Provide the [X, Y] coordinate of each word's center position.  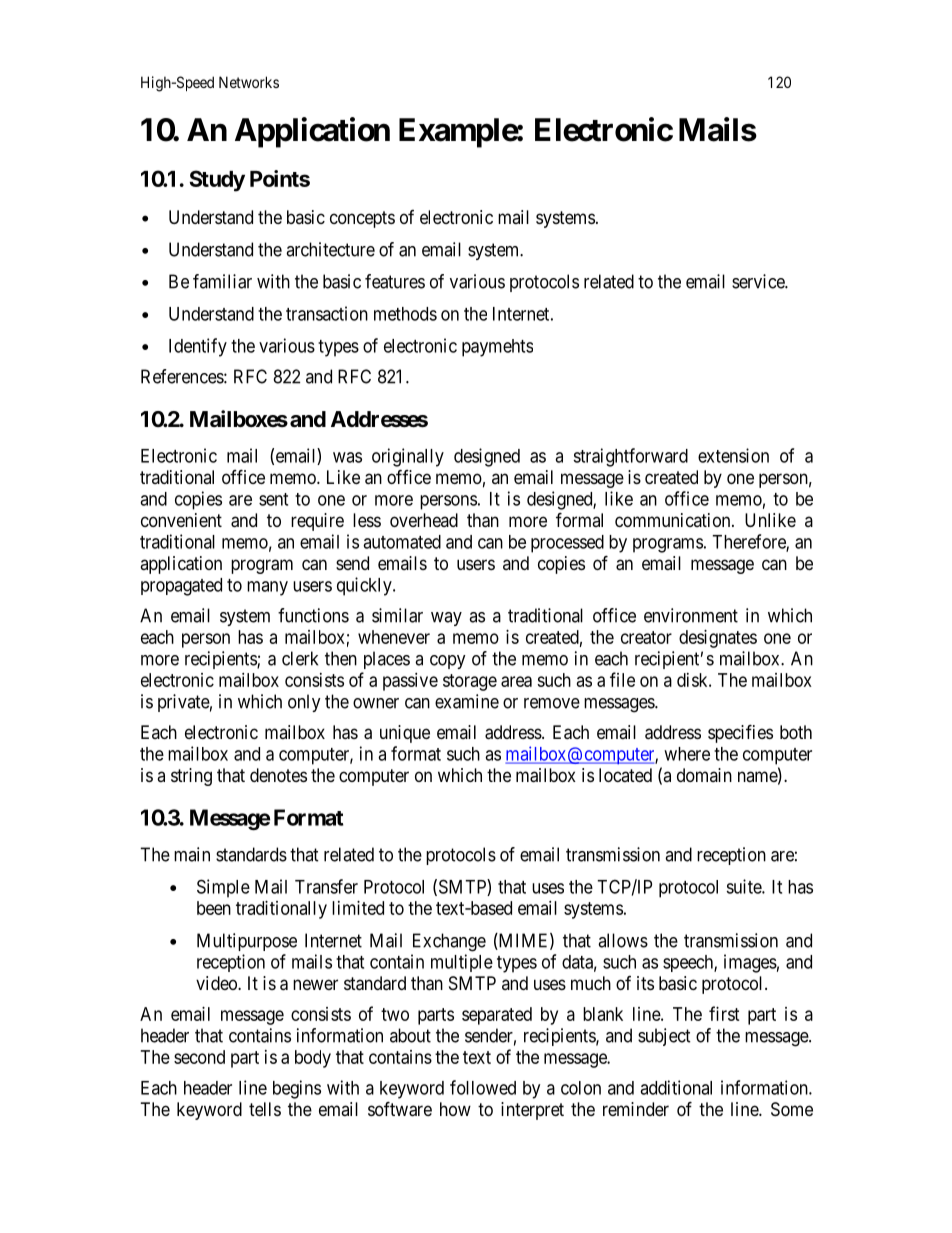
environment [691, 615]
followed [483, 1087]
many [267, 588]
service [759, 281]
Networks [249, 82]
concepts [362, 219]
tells [265, 1109]
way [446, 619]
